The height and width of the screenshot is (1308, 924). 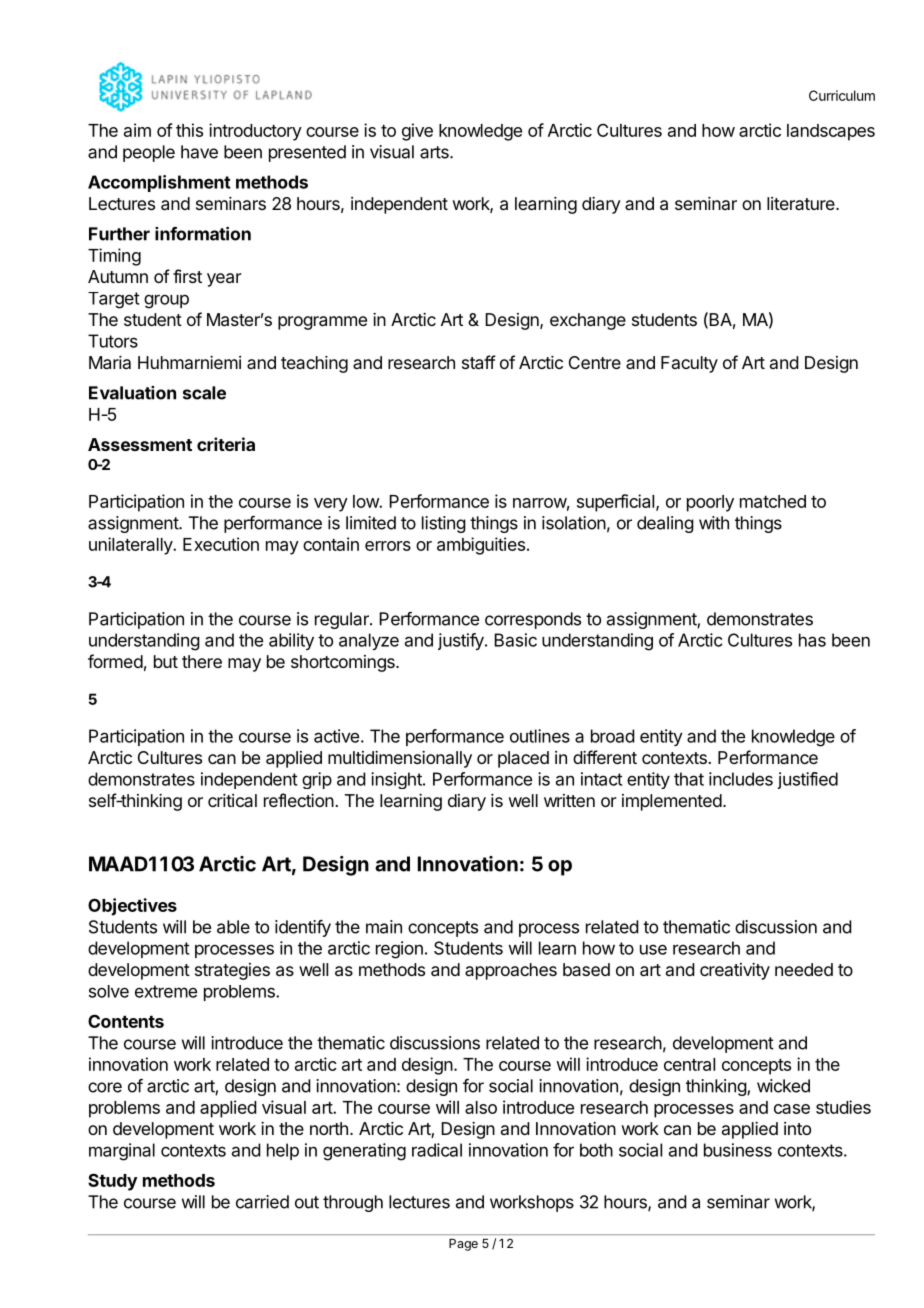 I want to click on Page, so click(x=463, y=1245).
